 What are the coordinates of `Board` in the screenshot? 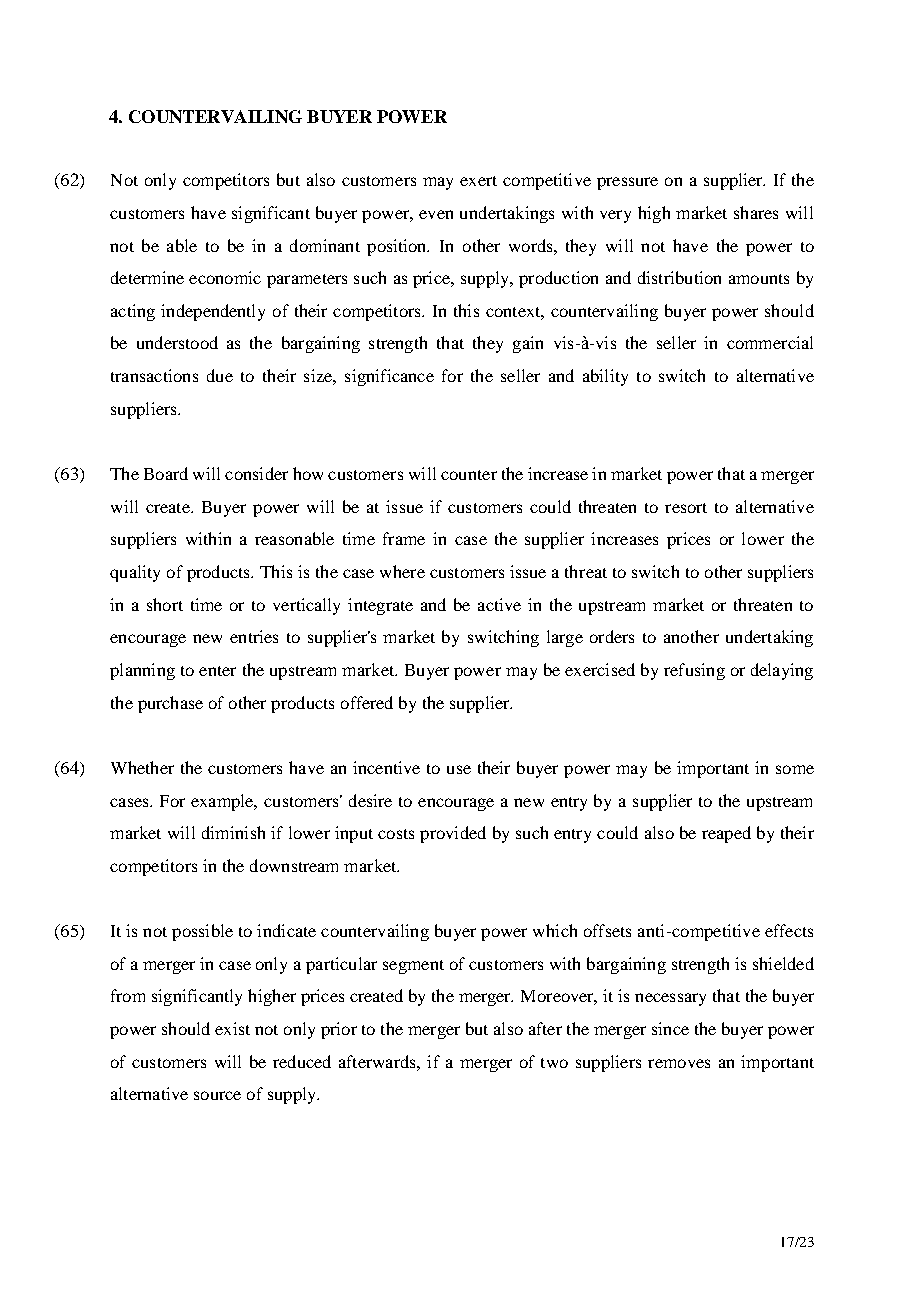 It's located at (166, 473).
